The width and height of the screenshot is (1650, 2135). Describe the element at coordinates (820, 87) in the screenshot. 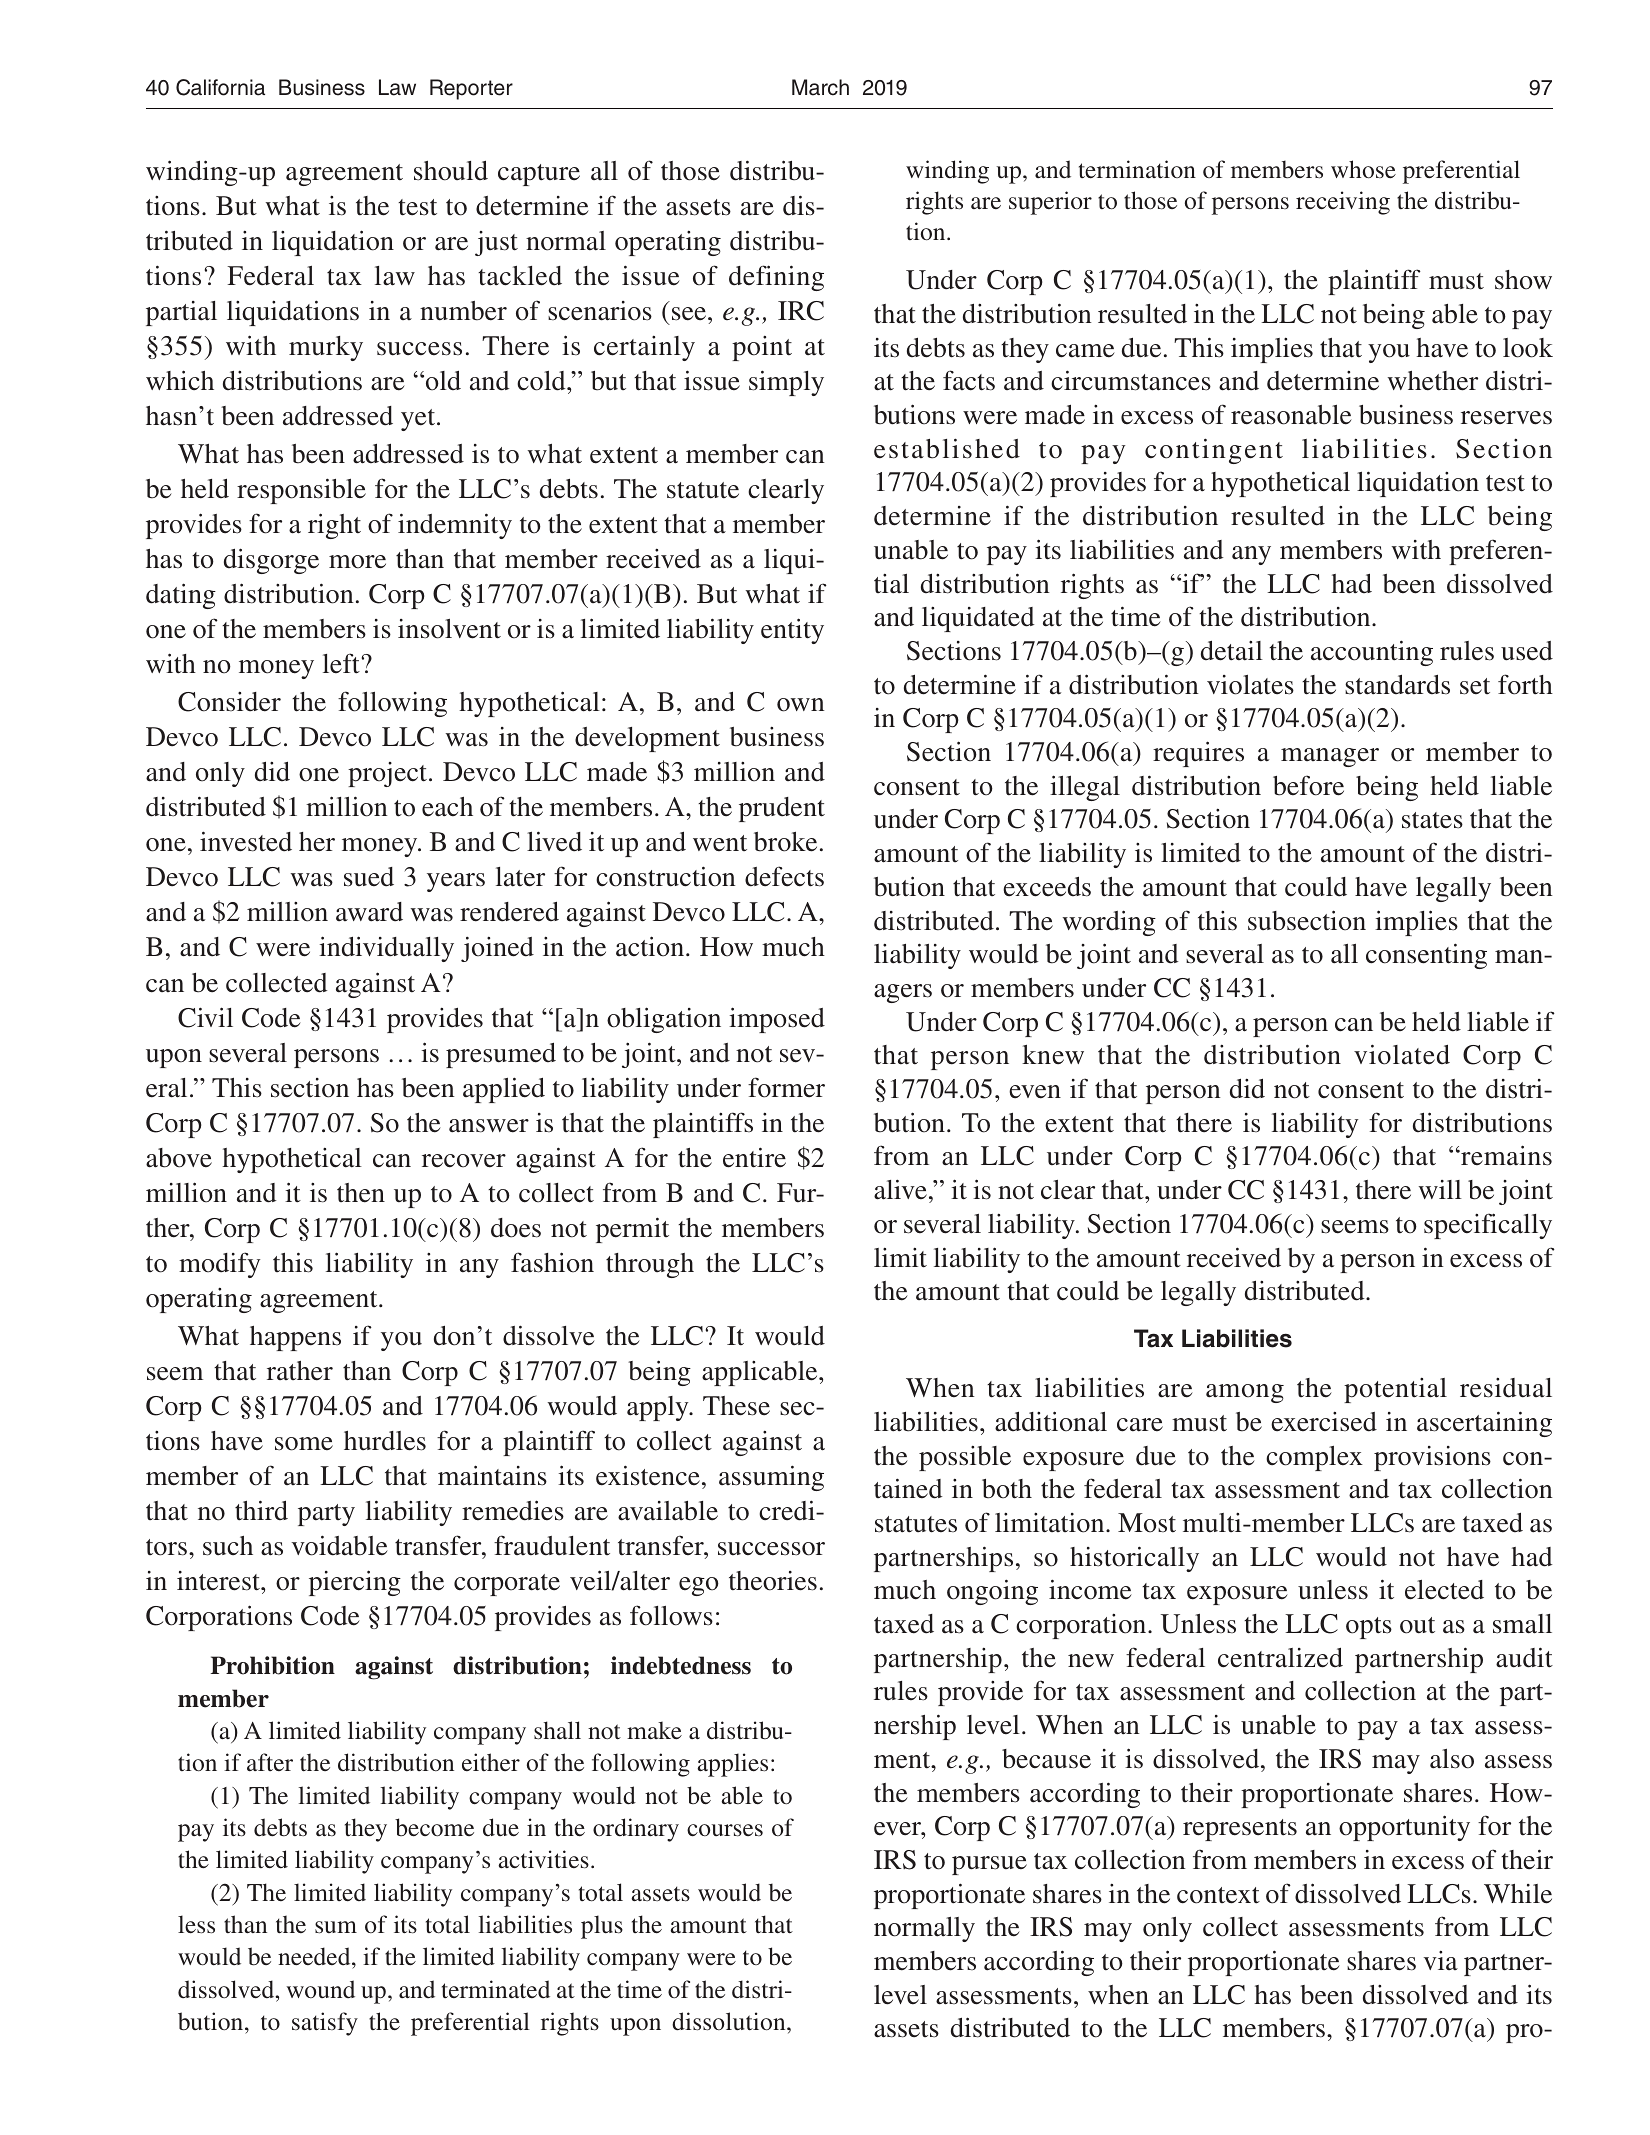

I see `March` at that location.
